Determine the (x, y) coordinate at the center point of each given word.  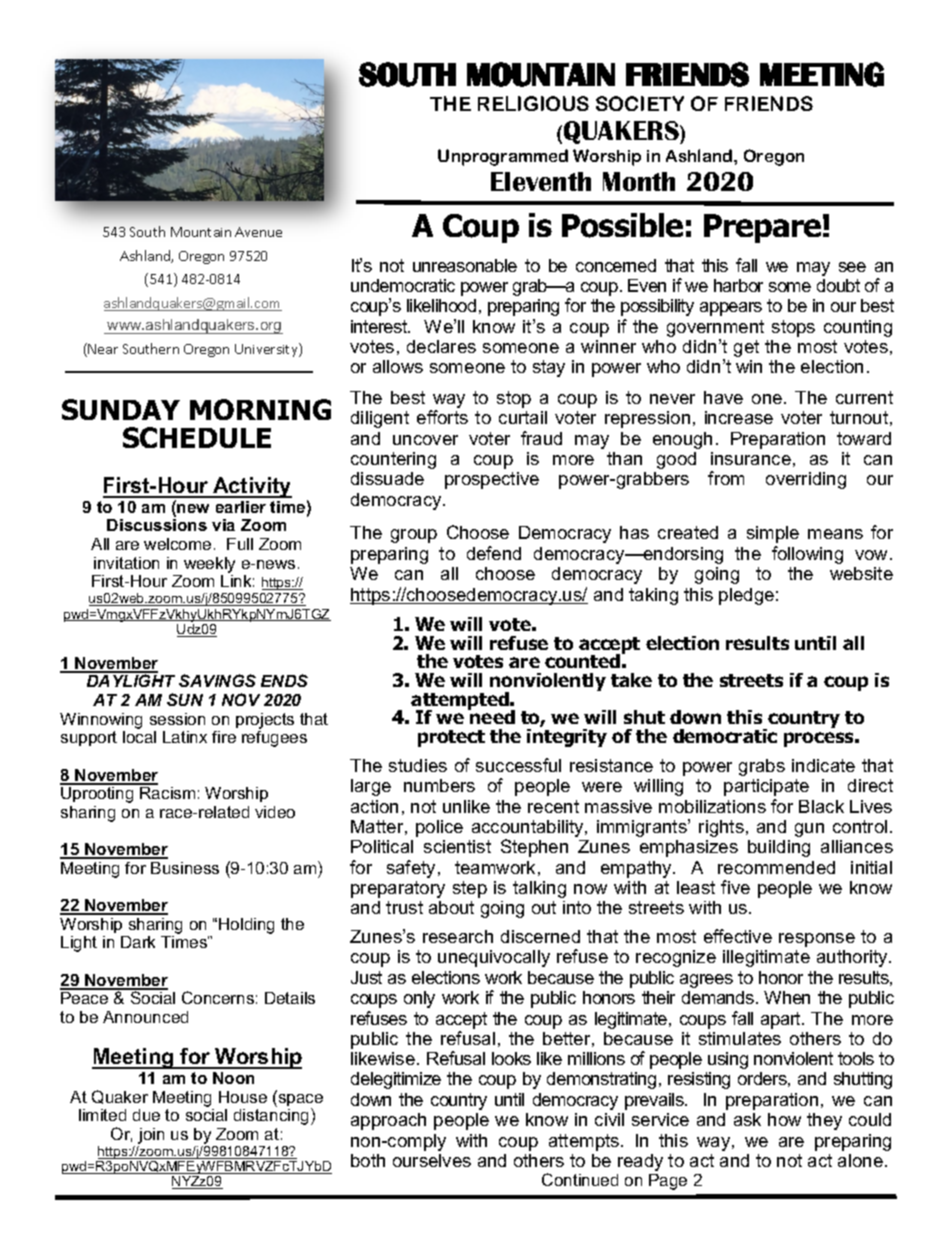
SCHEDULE (197, 437)
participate (766, 787)
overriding (806, 480)
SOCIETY (640, 103)
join (151, 1136)
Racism (167, 793)
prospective (492, 480)
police (439, 828)
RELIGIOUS (533, 103)
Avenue (258, 232)
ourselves (432, 1160)
